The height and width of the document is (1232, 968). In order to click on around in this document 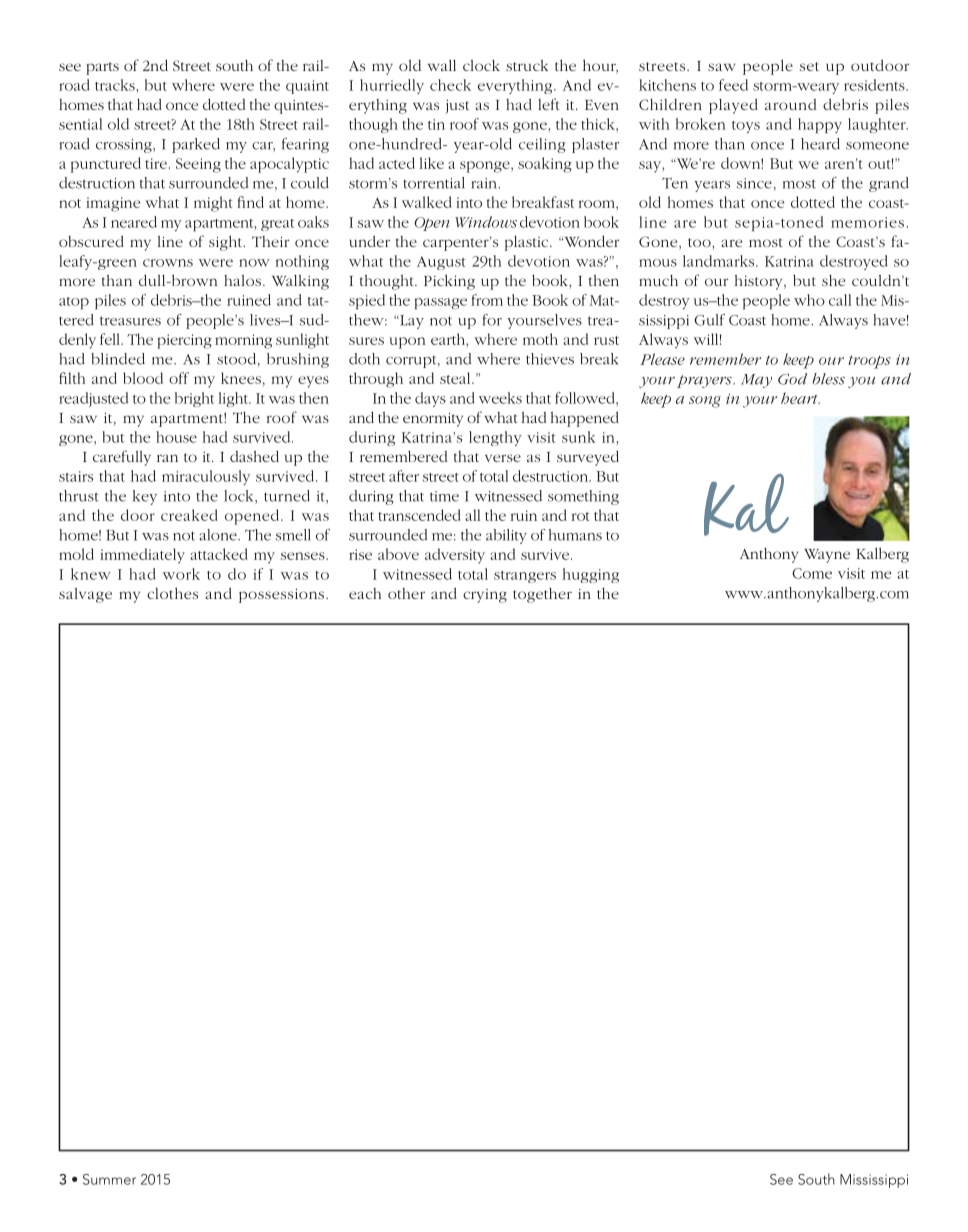, I will do `click(791, 104)`.
